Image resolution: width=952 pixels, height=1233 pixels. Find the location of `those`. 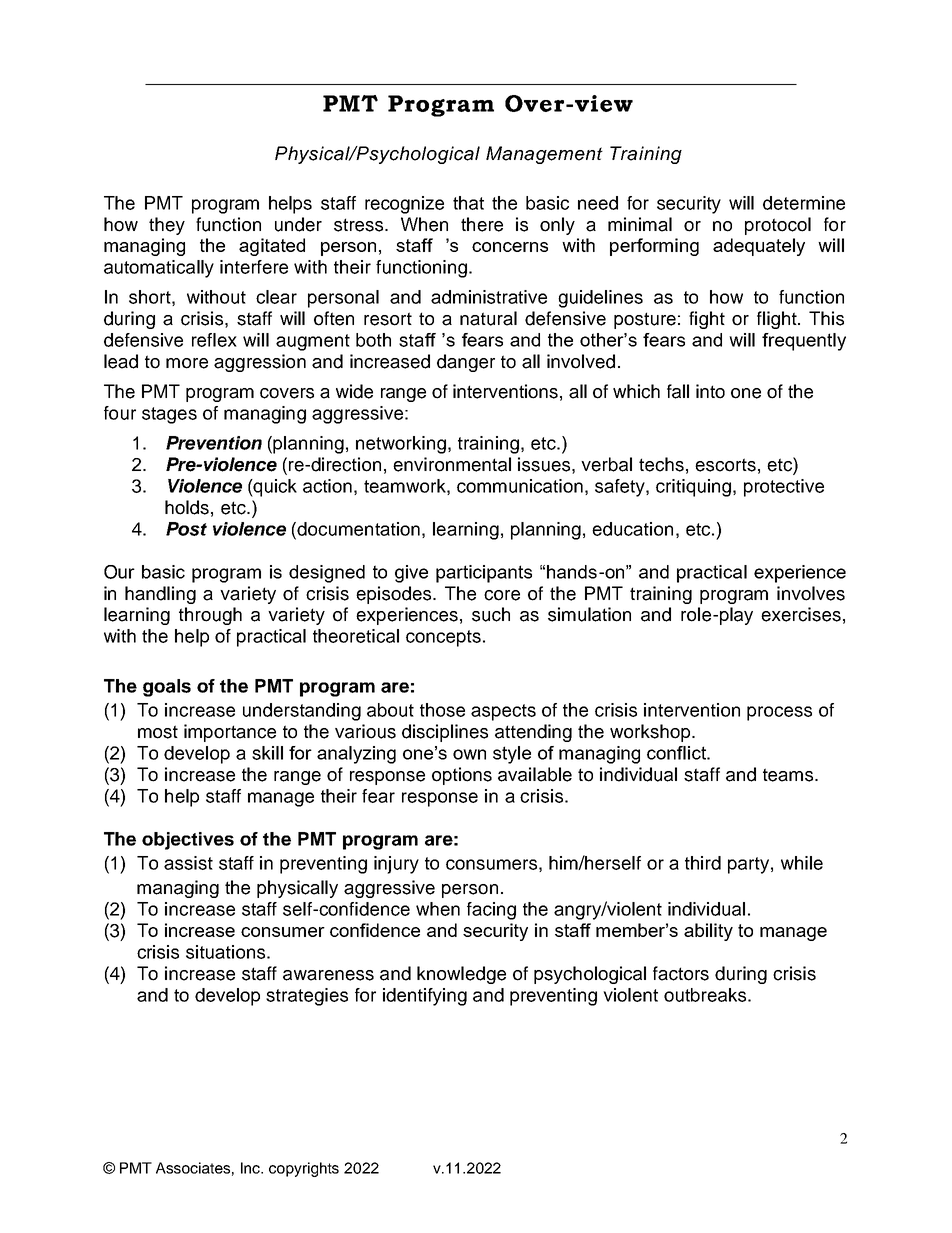

those is located at coordinates (442, 710).
